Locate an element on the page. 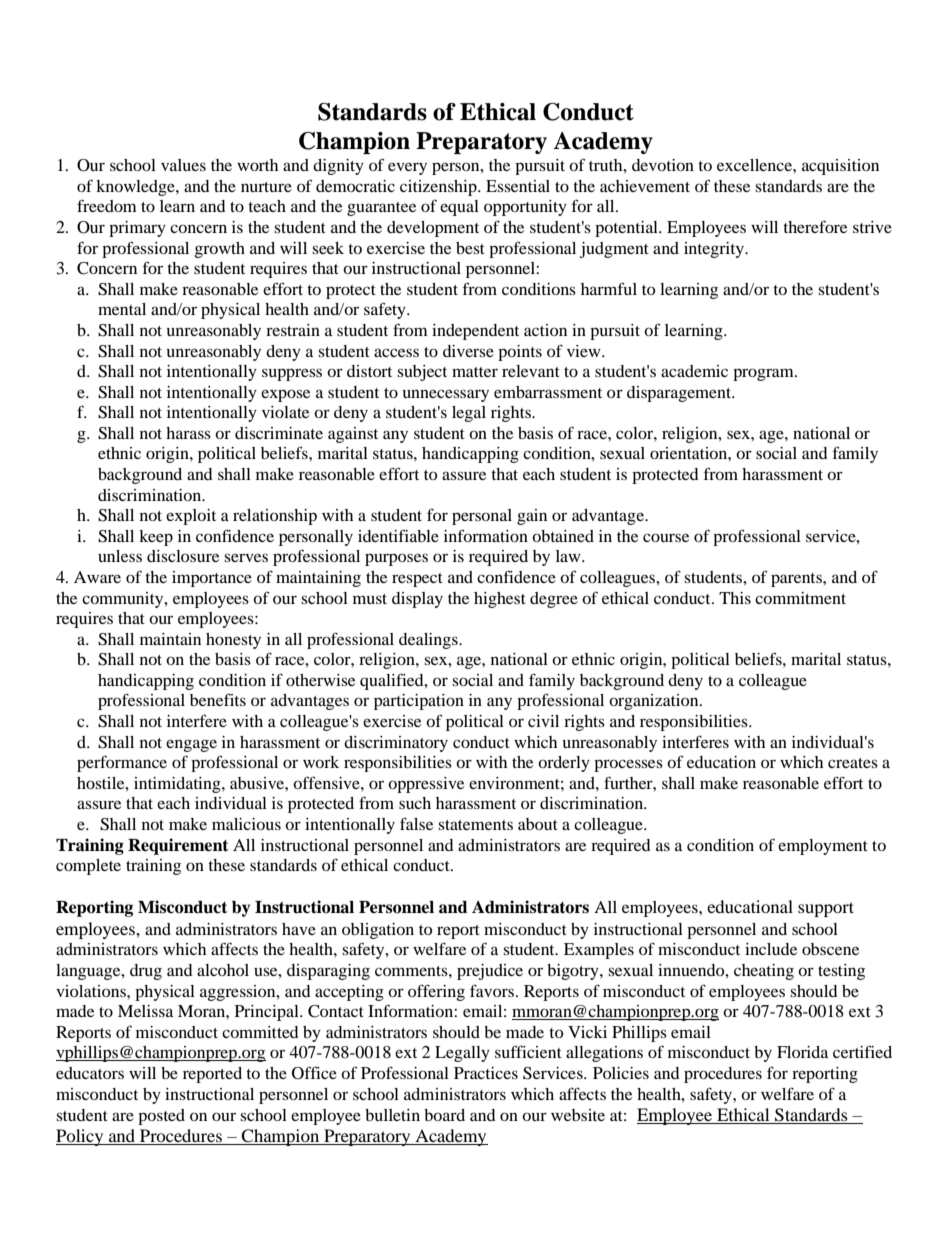 This page has width=952, height=1233. equal is located at coordinates (459, 208).
